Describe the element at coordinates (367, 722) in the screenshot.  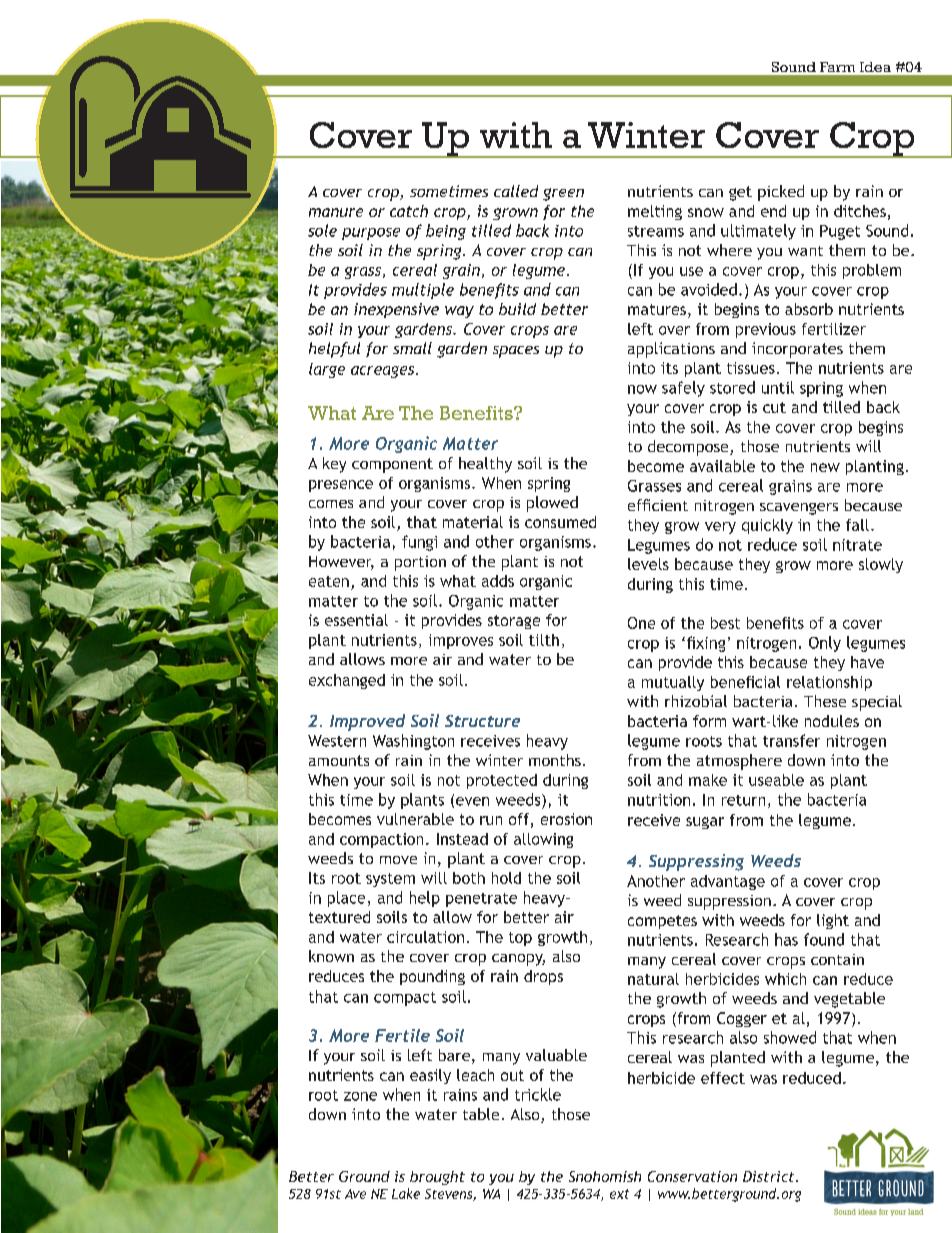
I see `Improved` at that location.
